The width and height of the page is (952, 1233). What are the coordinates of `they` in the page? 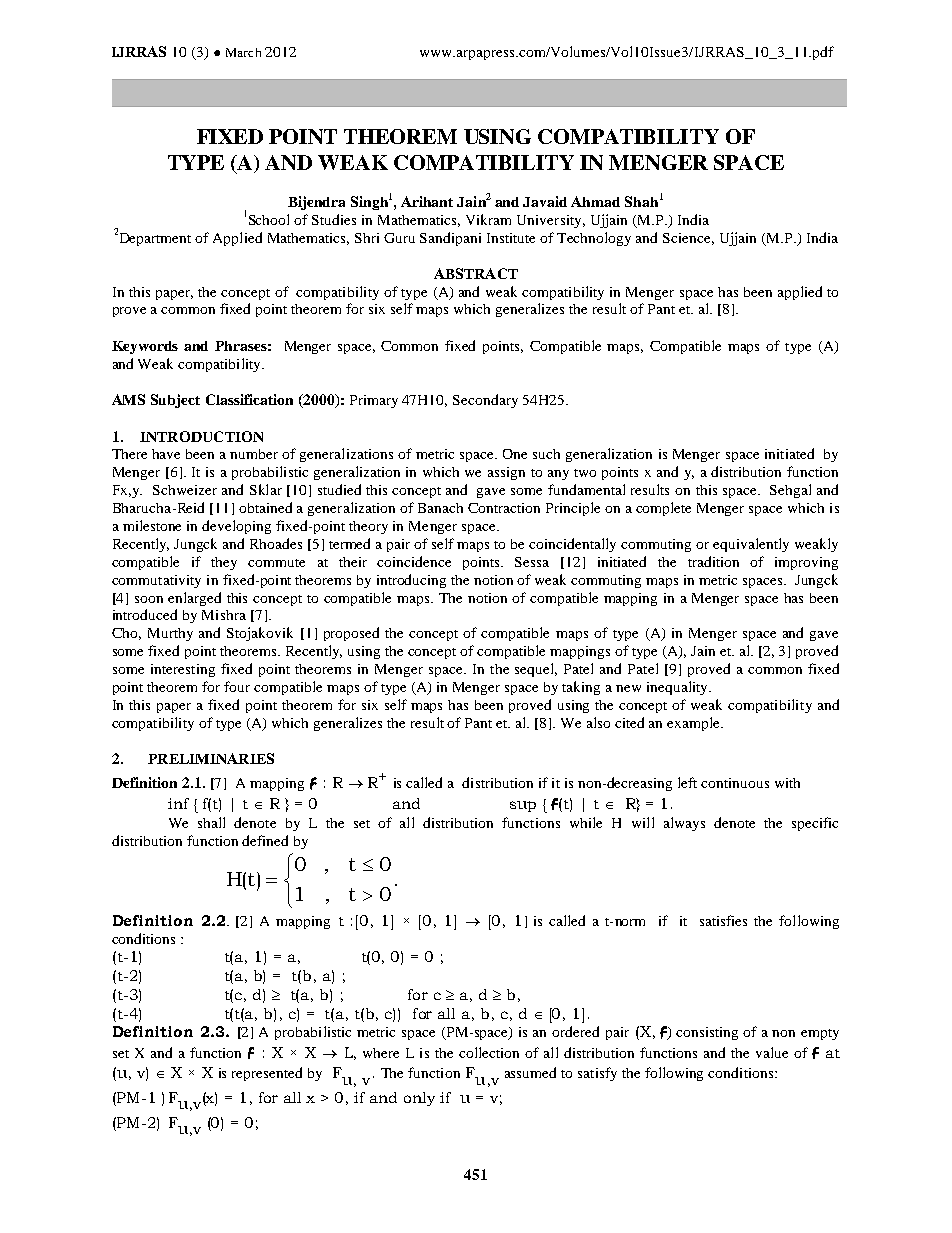 It's located at (224, 563).
